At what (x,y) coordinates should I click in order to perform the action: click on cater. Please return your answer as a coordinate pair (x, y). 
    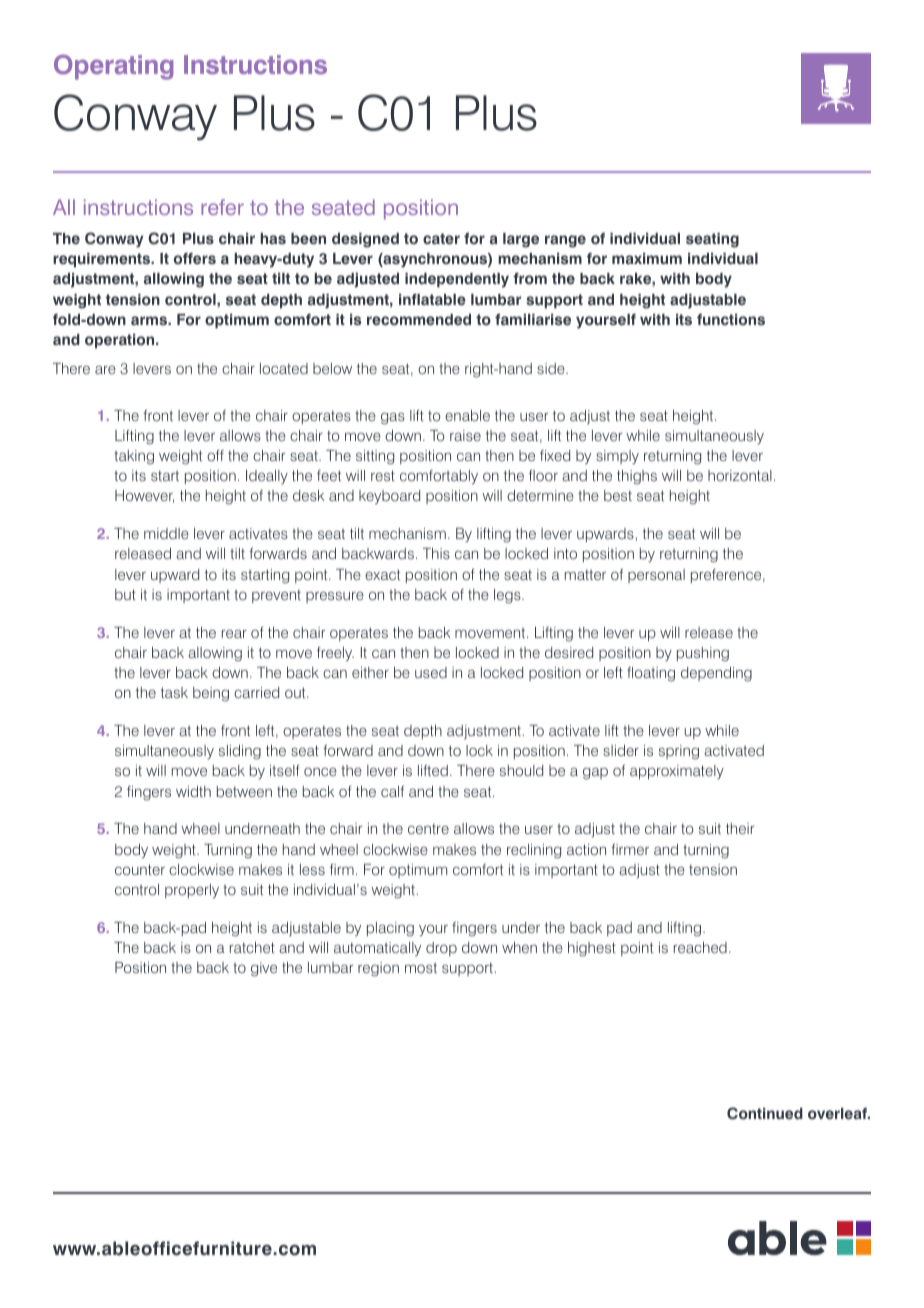
    Looking at the image, I should click on (441, 239).
